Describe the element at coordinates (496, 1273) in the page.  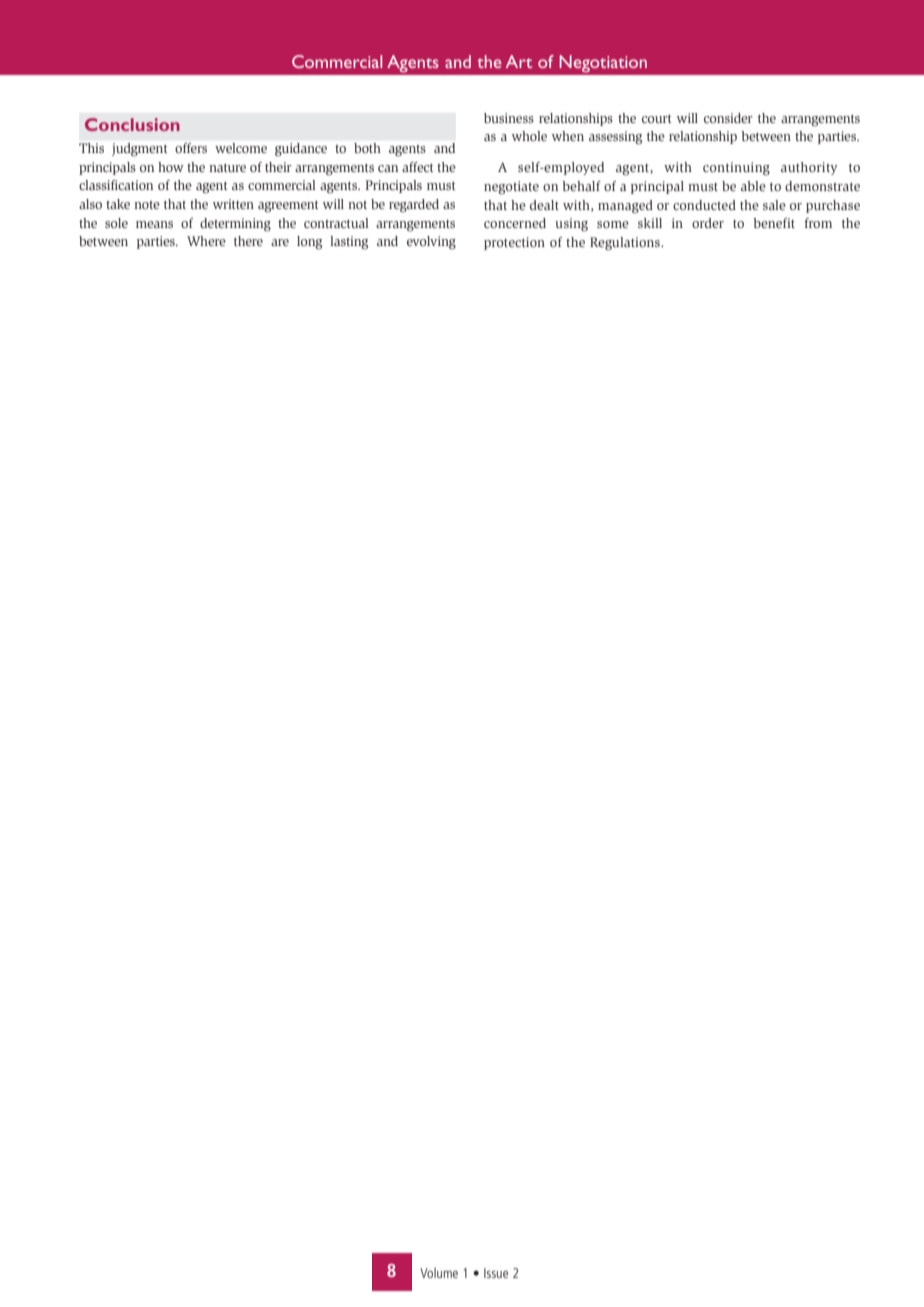
I see `Issue` at that location.
